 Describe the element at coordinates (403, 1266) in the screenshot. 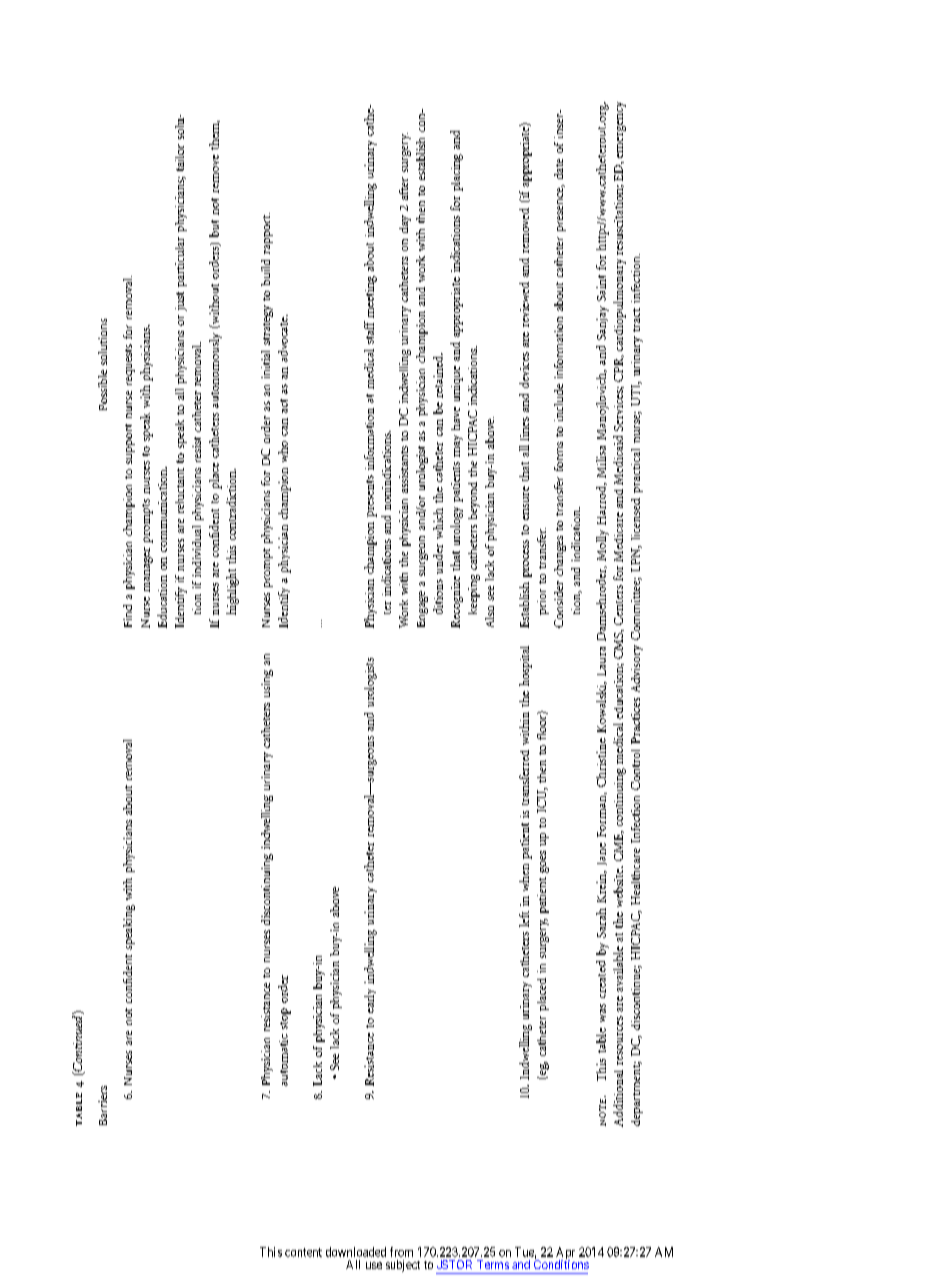

I see `subject` at that location.
